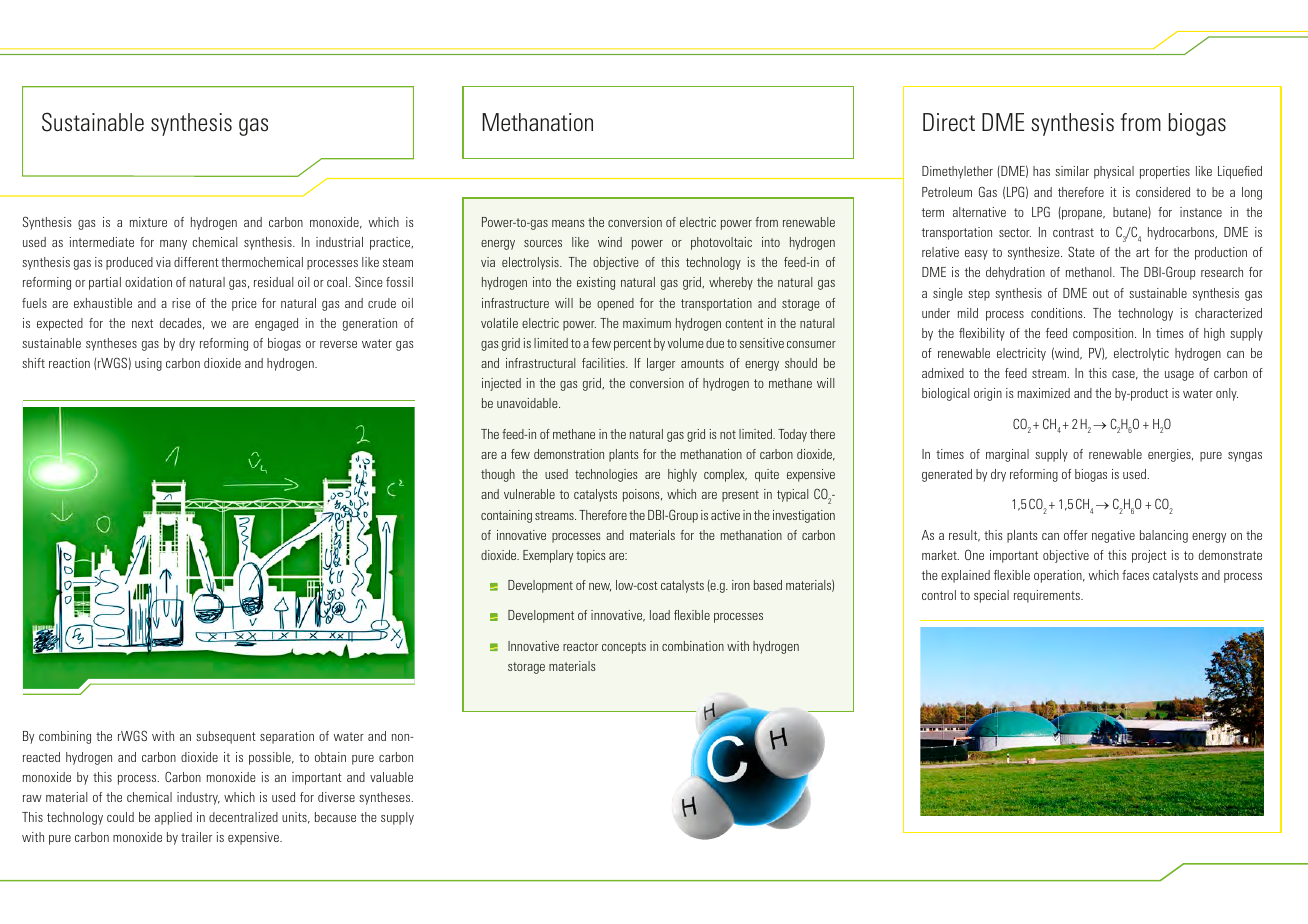 The height and width of the screenshot is (924, 1308). What do you see at coordinates (391, 777) in the screenshot?
I see `valuable` at bounding box center [391, 777].
